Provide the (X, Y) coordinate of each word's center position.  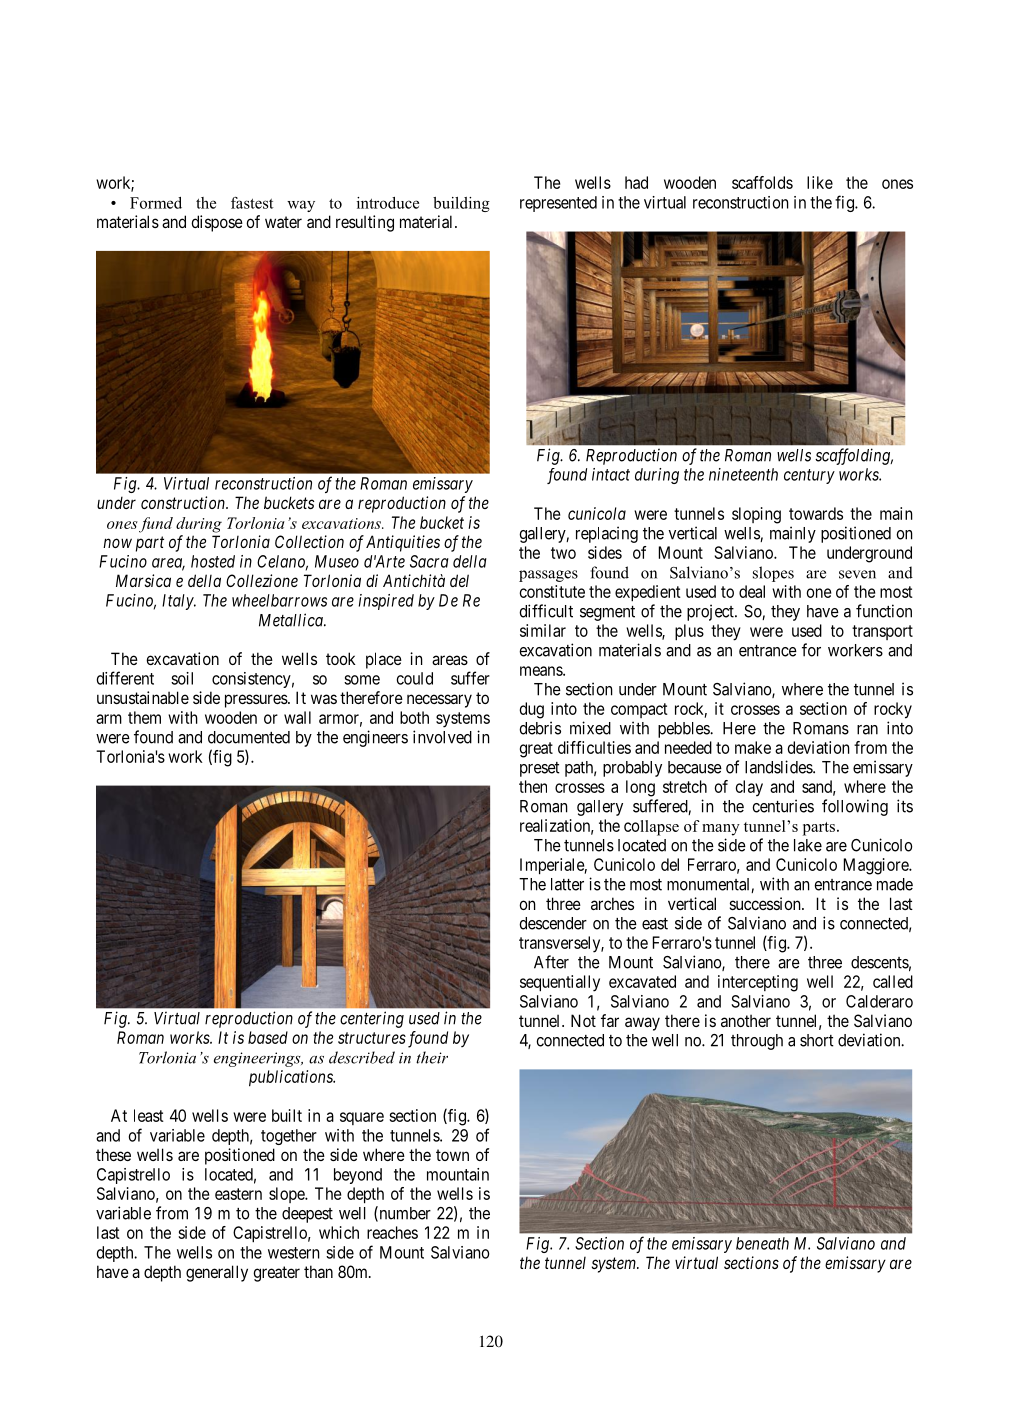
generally (217, 1273)
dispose (217, 223)
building (461, 204)
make (753, 747)
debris (540, 728)
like (820, 182)
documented (249, 737)
